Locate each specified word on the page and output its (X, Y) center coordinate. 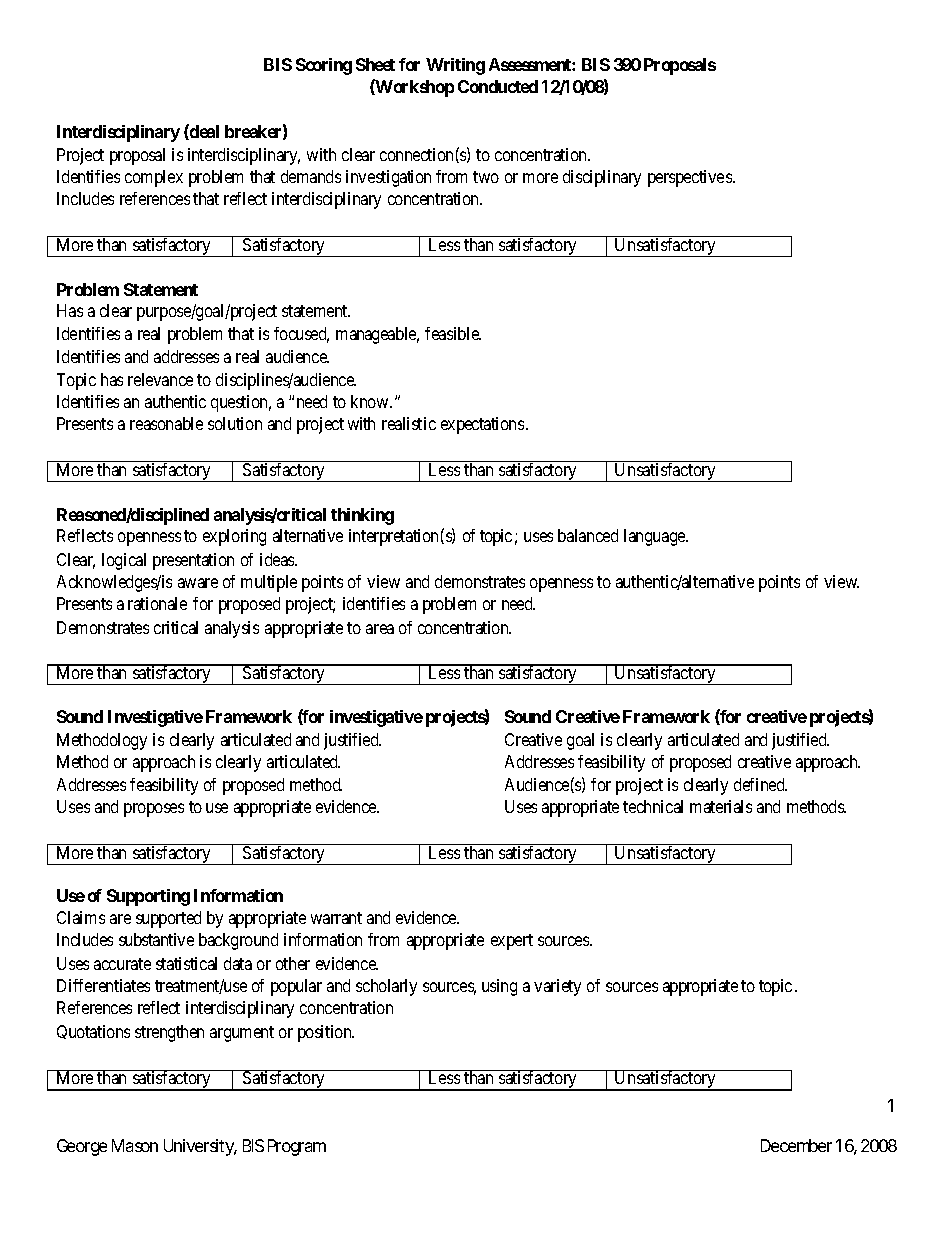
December (796, 1145)
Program (297, 1147)
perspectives (691, 178)
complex (154, 178)
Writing (455, 66)
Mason (135, 1145)
